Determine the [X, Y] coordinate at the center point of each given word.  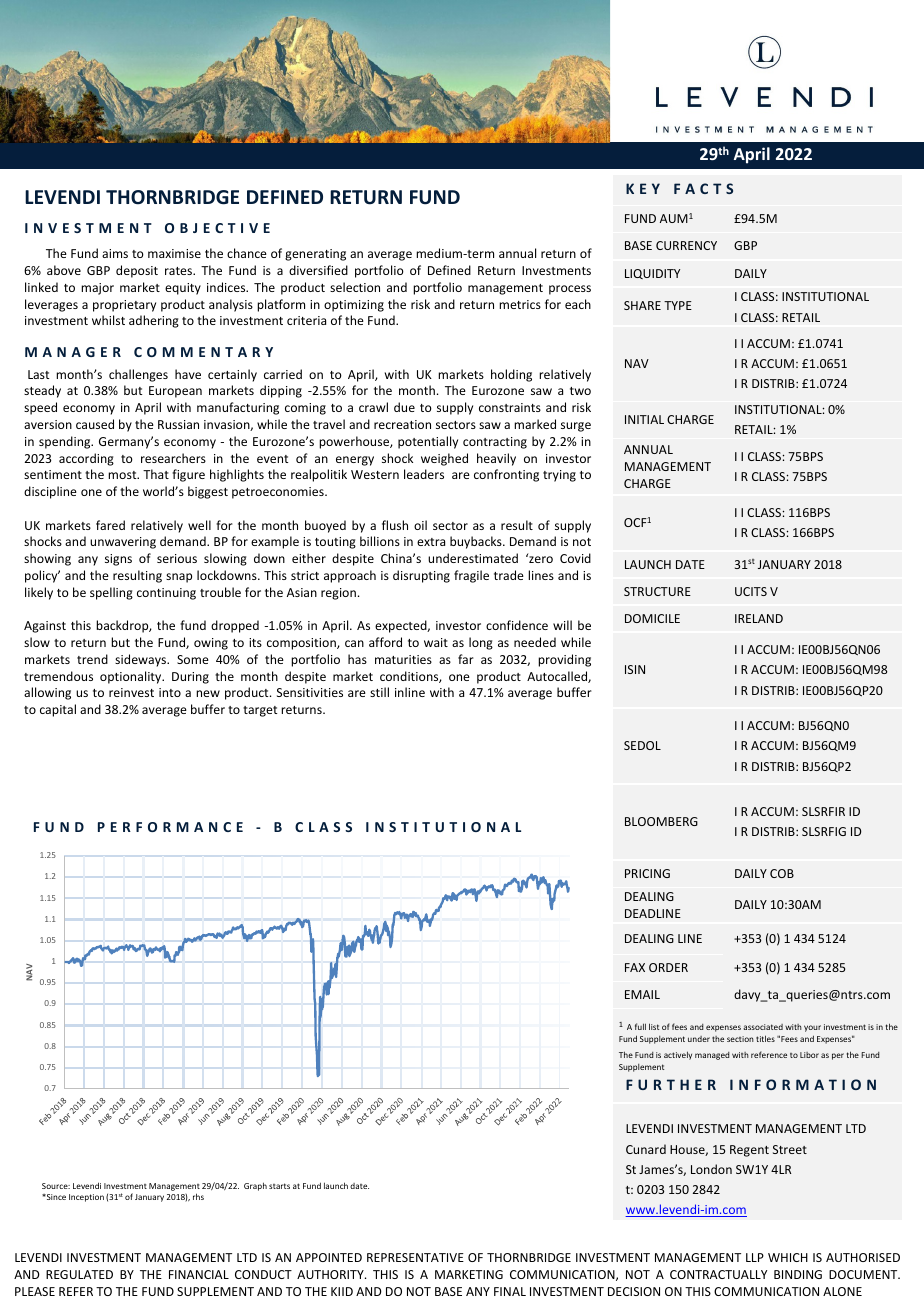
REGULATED [79, 1274]
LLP [755, 1257]
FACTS [703, 188]
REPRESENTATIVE [415, 1257]
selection [355, 287]
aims [115, 253]
